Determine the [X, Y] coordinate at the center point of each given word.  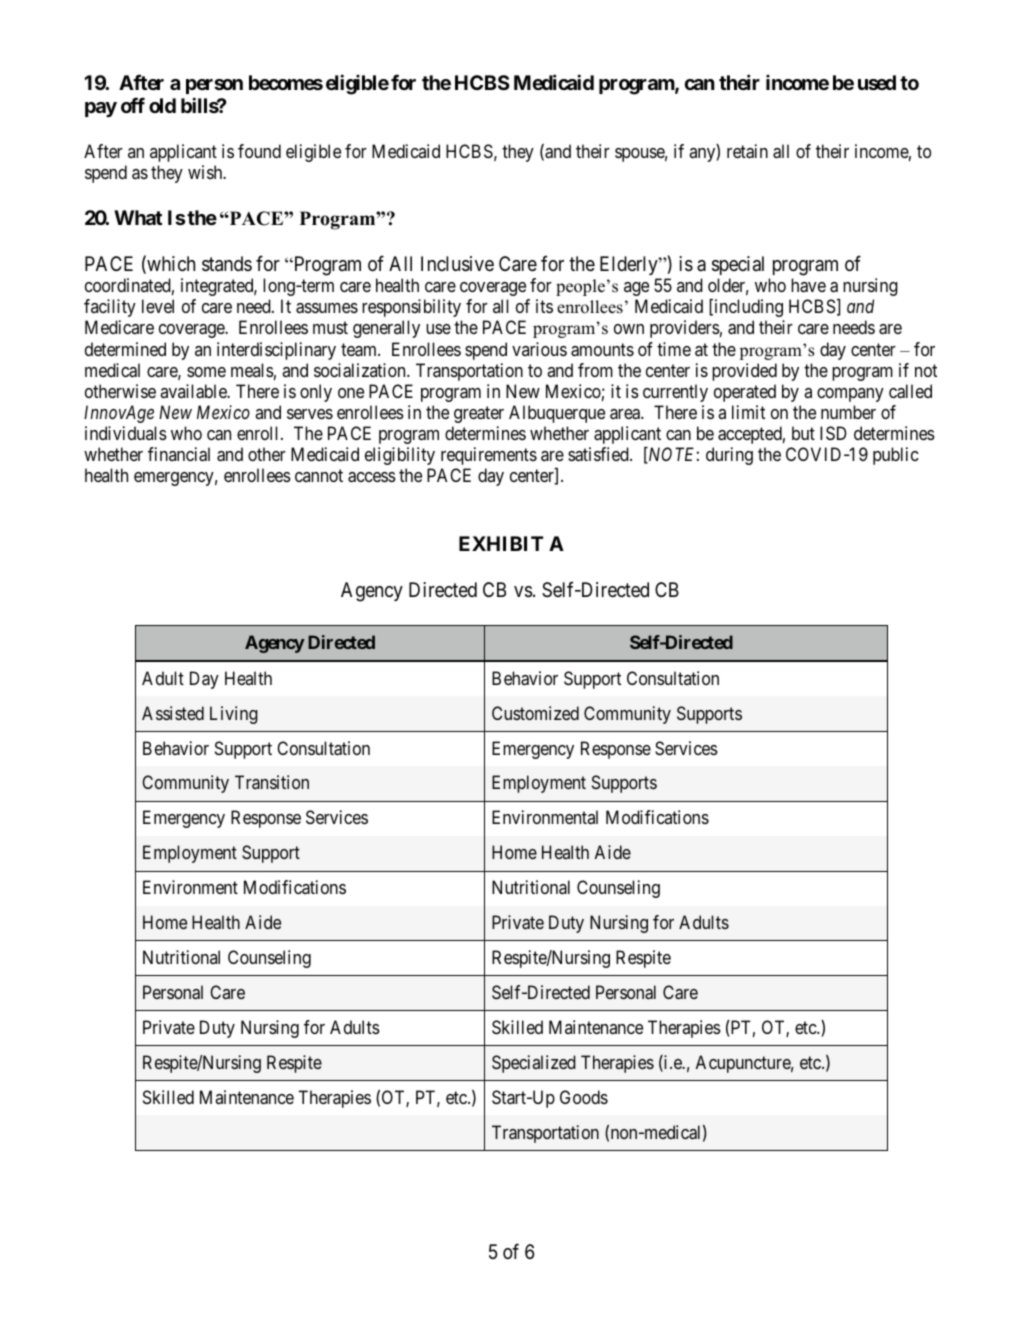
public [896, 456]
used [877, 82]
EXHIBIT [501, 543]
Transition [272, 782]
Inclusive [457, 264]
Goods [584, 1097]
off [133, 105]
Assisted [173, 713]
